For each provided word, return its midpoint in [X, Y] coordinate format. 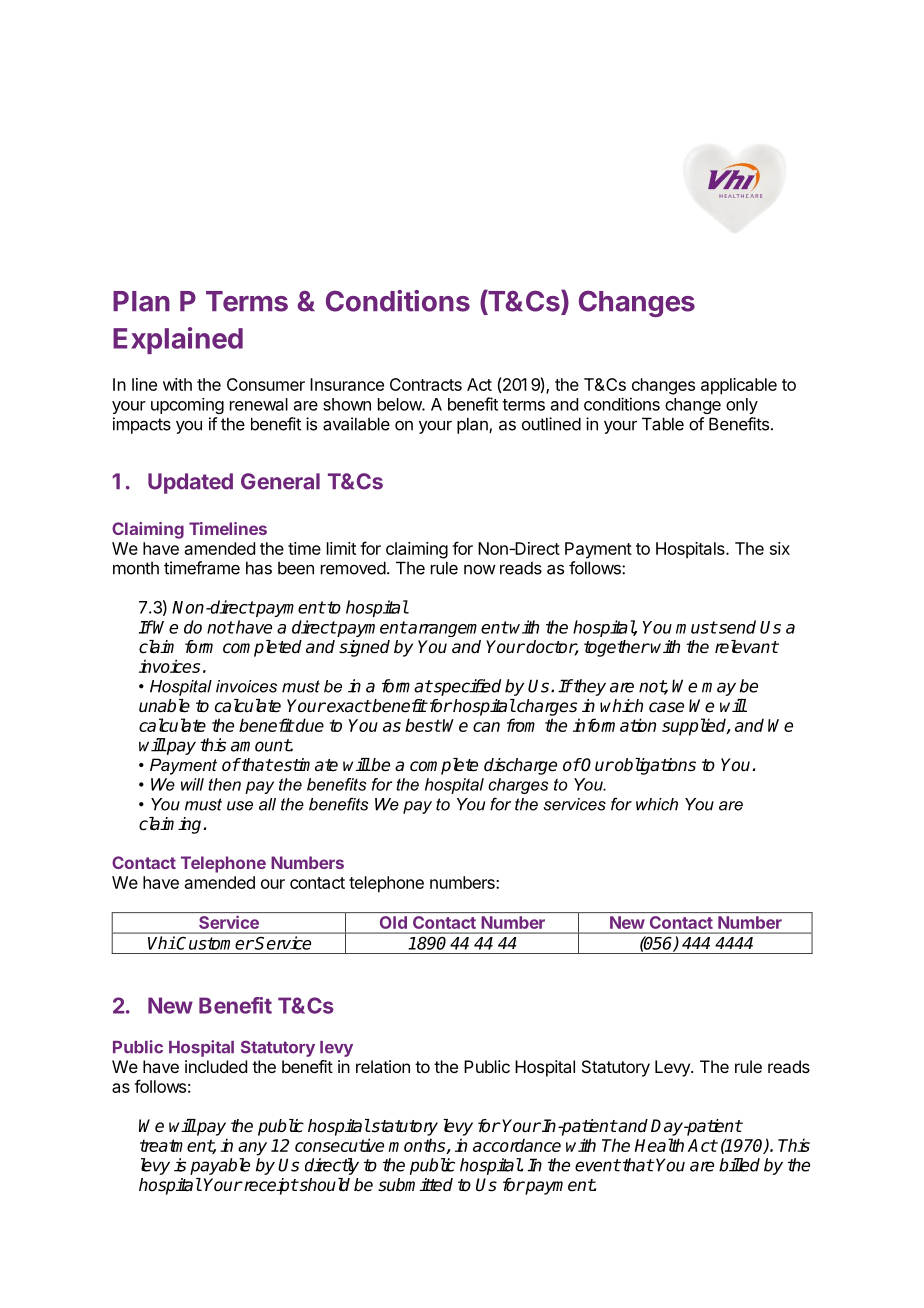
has [259, 568]
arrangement [457, 629]
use [240, 806]
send [736, 627]
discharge [520, 766]
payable [220, 1166]
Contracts [426, 384]
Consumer [266, 384]
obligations [654, 766]
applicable [739, 386]
